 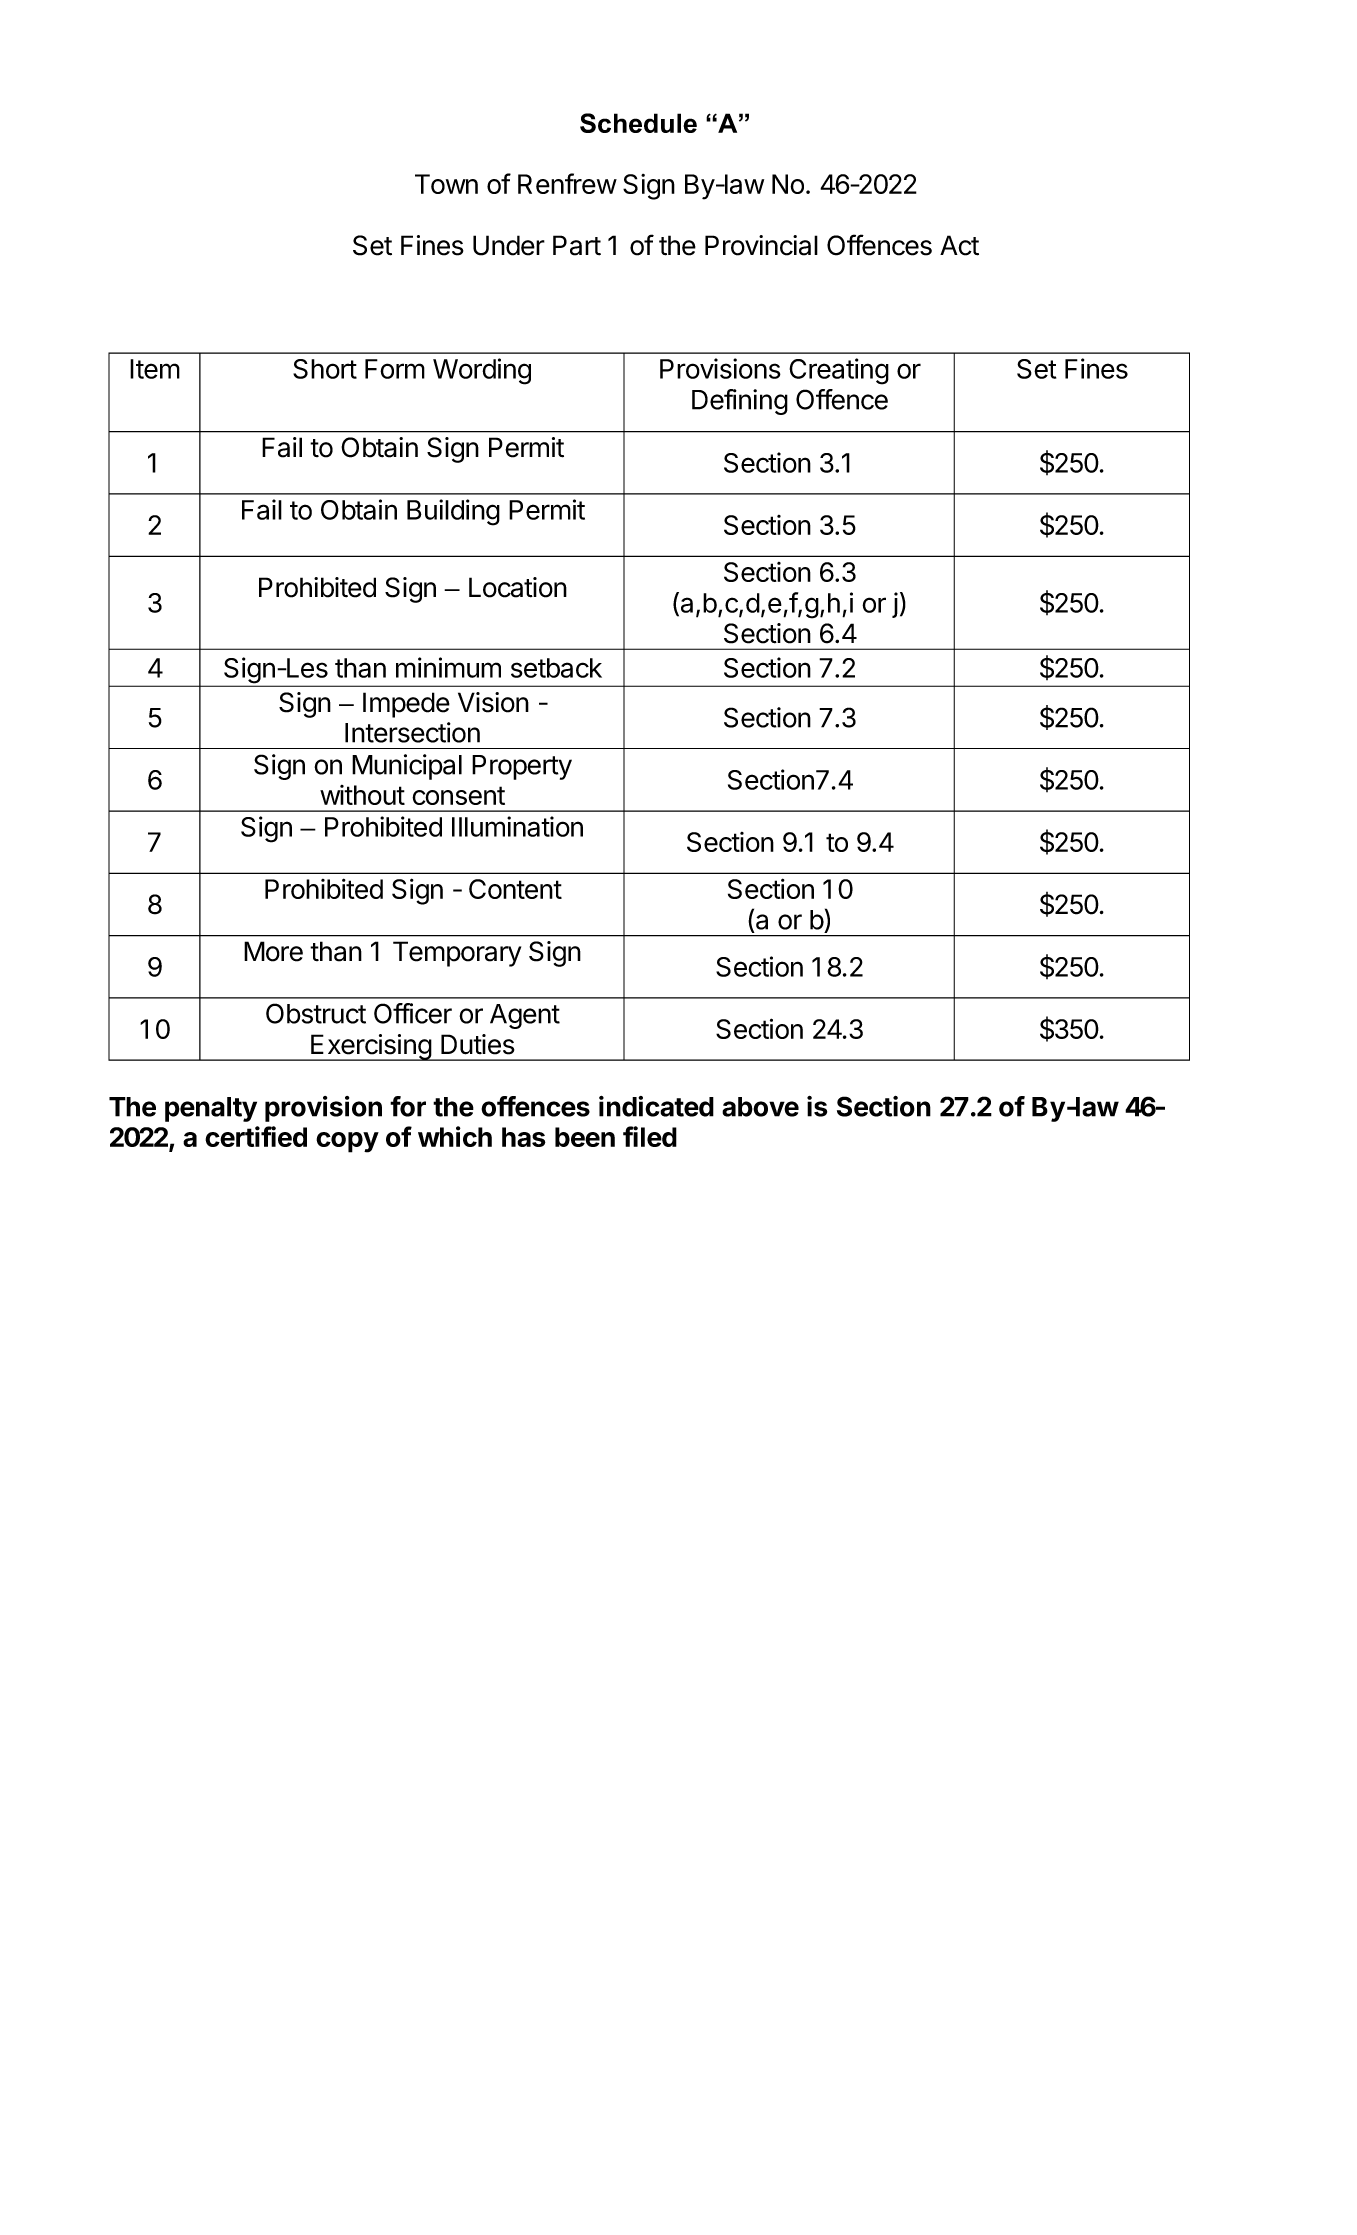 What do you see at coordinates (362, 795) in the screenshot?
I see `without` at bounding box center [362, 795].
